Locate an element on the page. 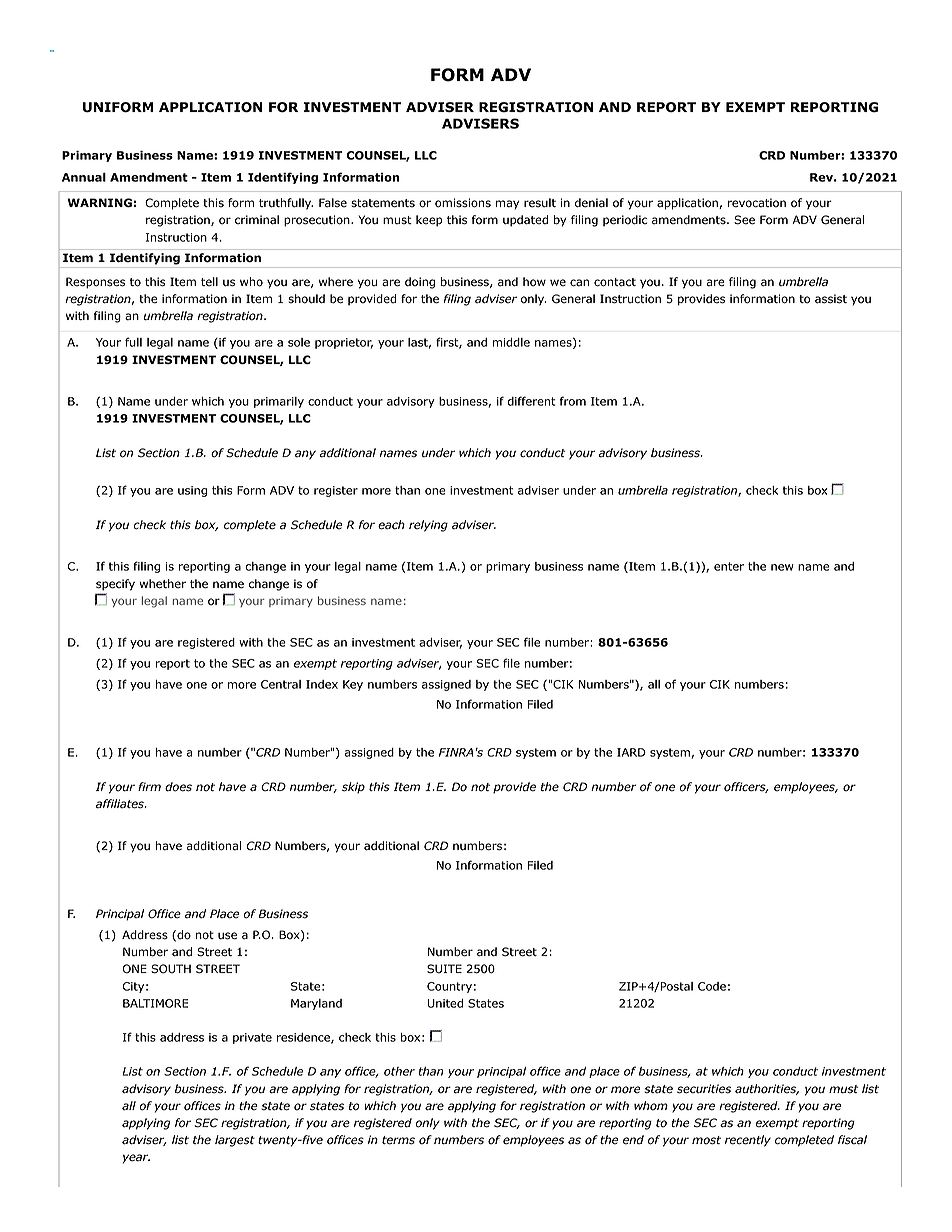 This image has width=952, height=1232. recently is located at coordinates (748, 1141).
